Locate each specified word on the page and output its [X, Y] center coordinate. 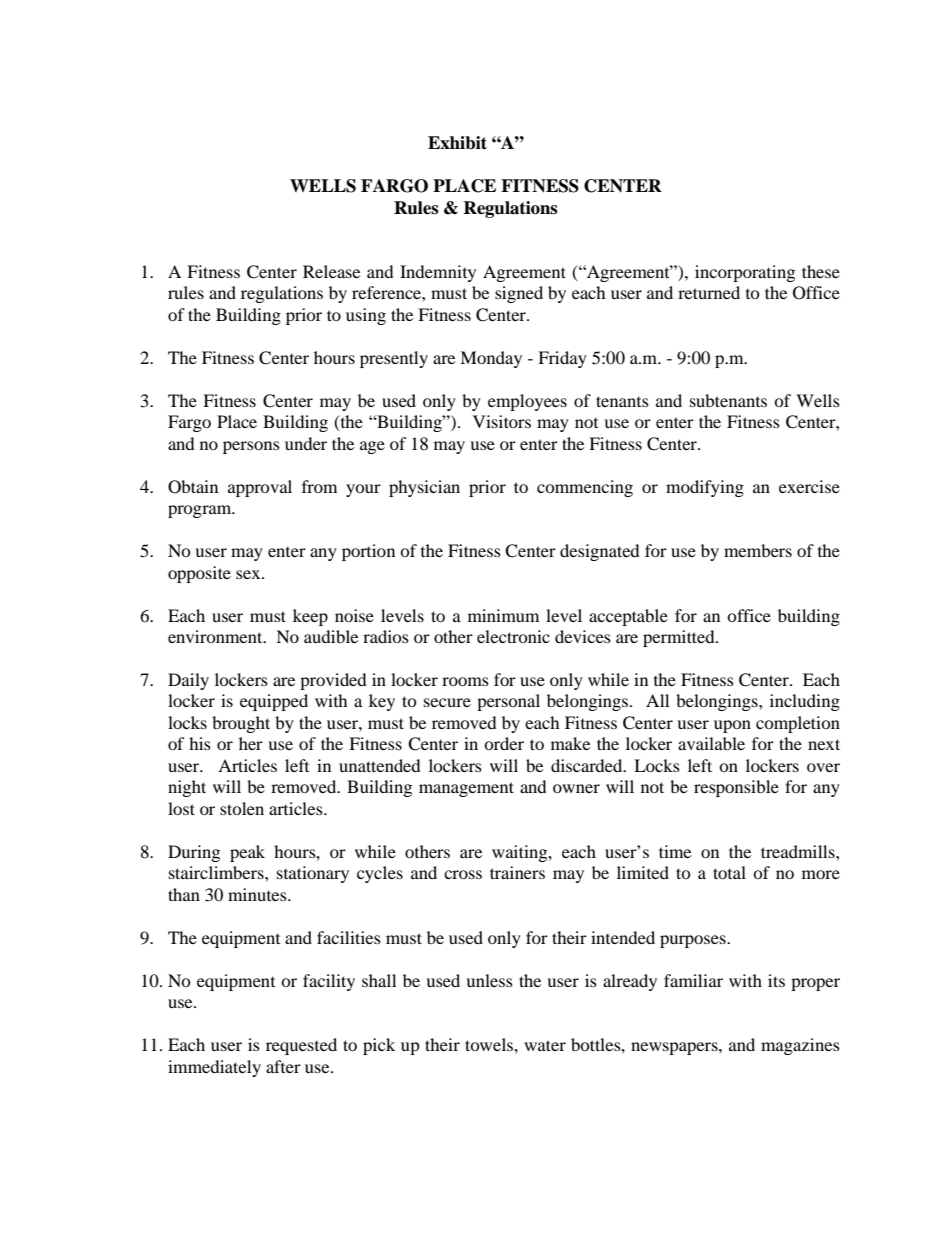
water [545, 1045]
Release [331, 271]
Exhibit [457, 143]
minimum [503, 615]
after [283, 1066]
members [758, 550]
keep [310, 617]
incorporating [745, 273]
